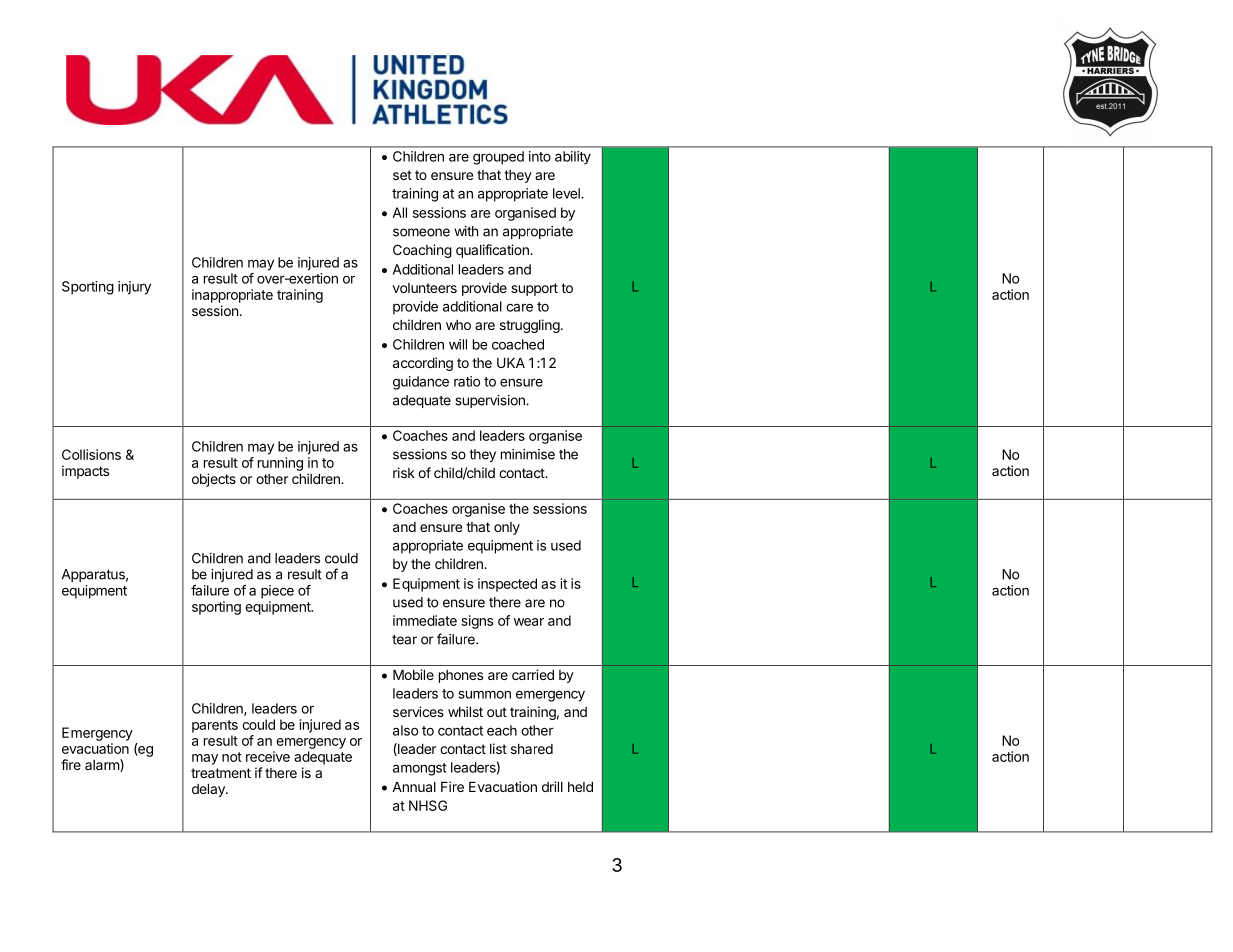 Image resolution: width=1233 pixels, height=952 pixels. I want to click on injury, so click(134, 288).
